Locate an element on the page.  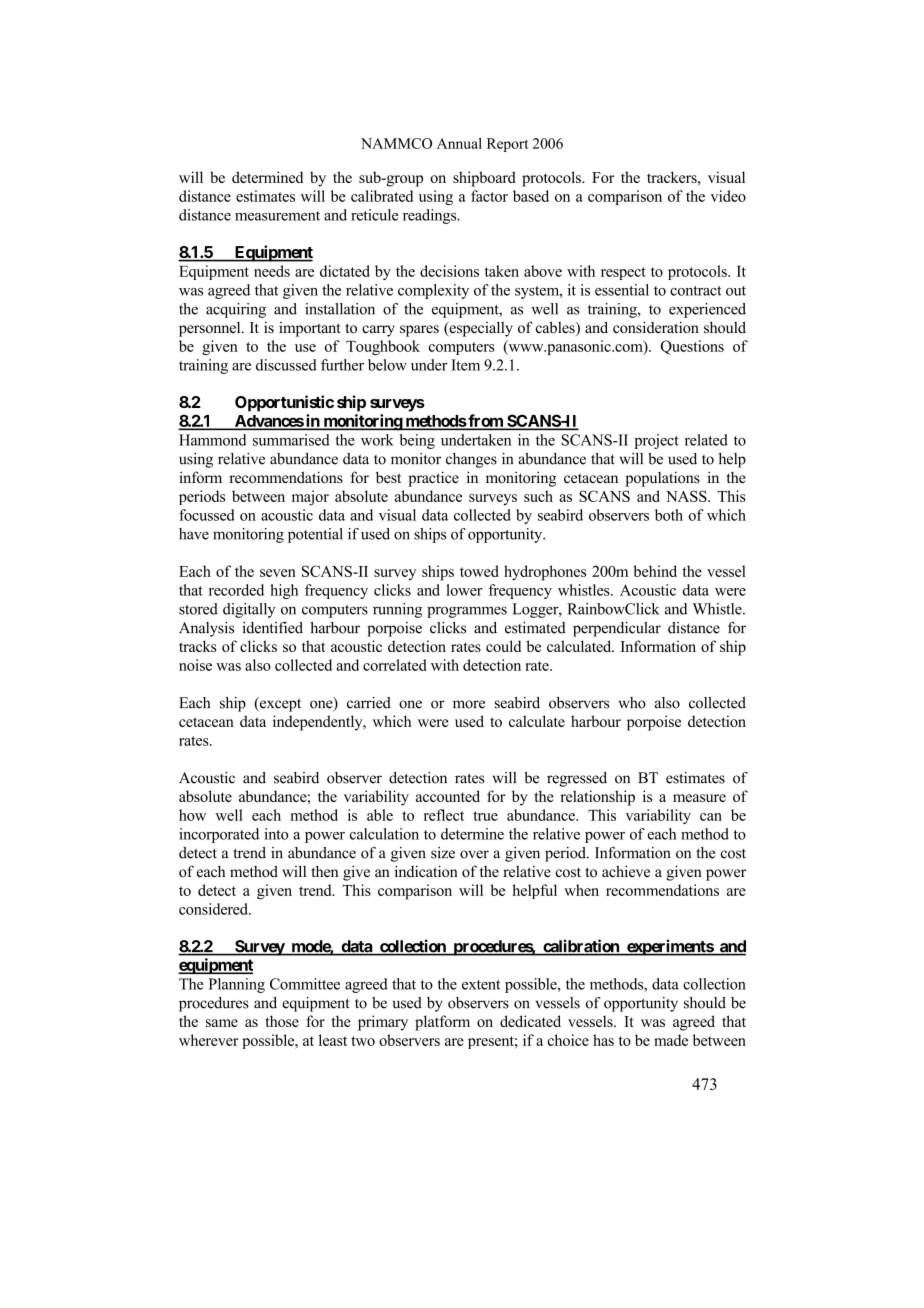
Annual is located at coordinates (459, 143).
